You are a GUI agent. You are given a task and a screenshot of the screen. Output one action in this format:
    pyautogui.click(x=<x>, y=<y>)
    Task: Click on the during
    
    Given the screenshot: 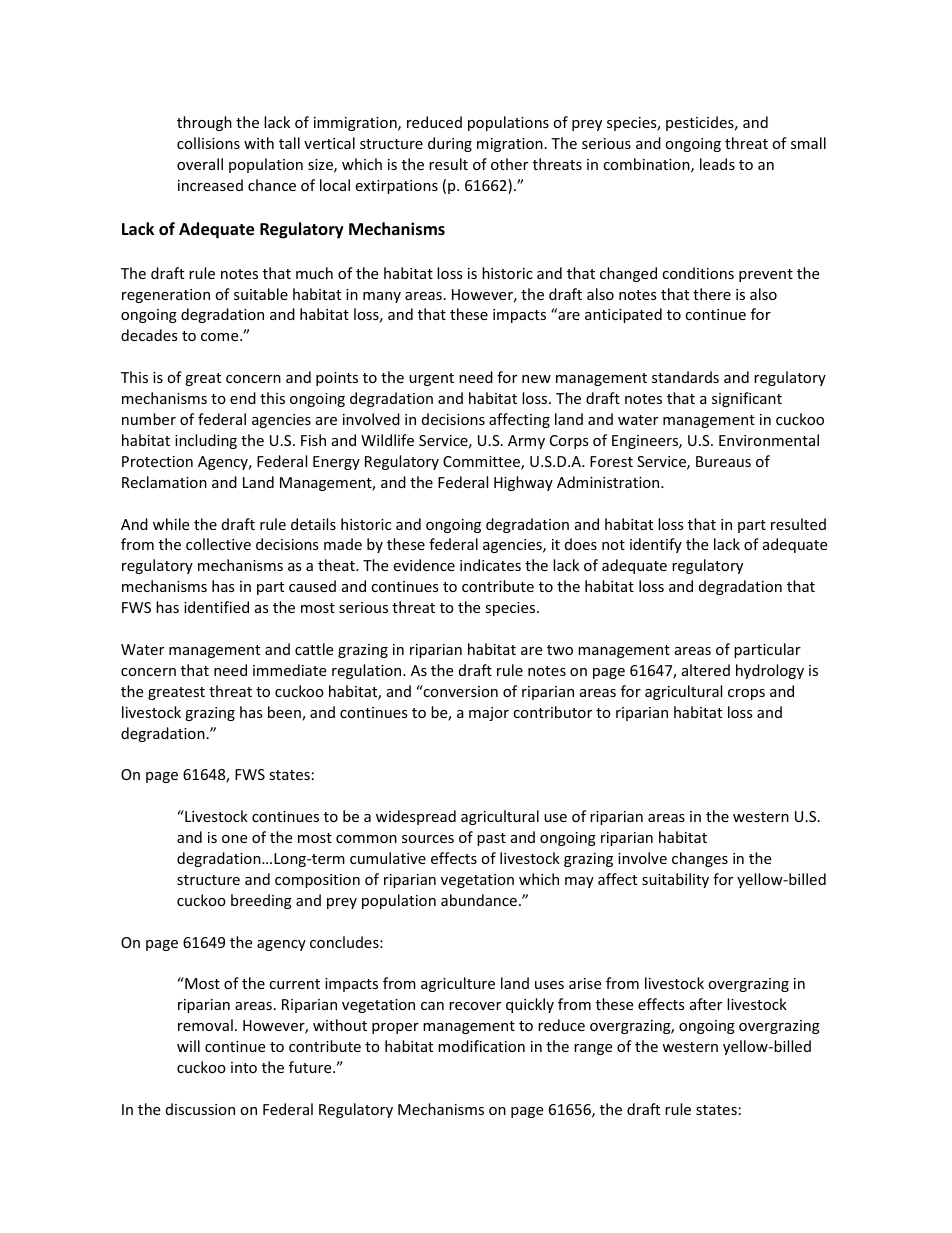 What is the action you would take?
    pyautogui.click(x=450, y=144)
